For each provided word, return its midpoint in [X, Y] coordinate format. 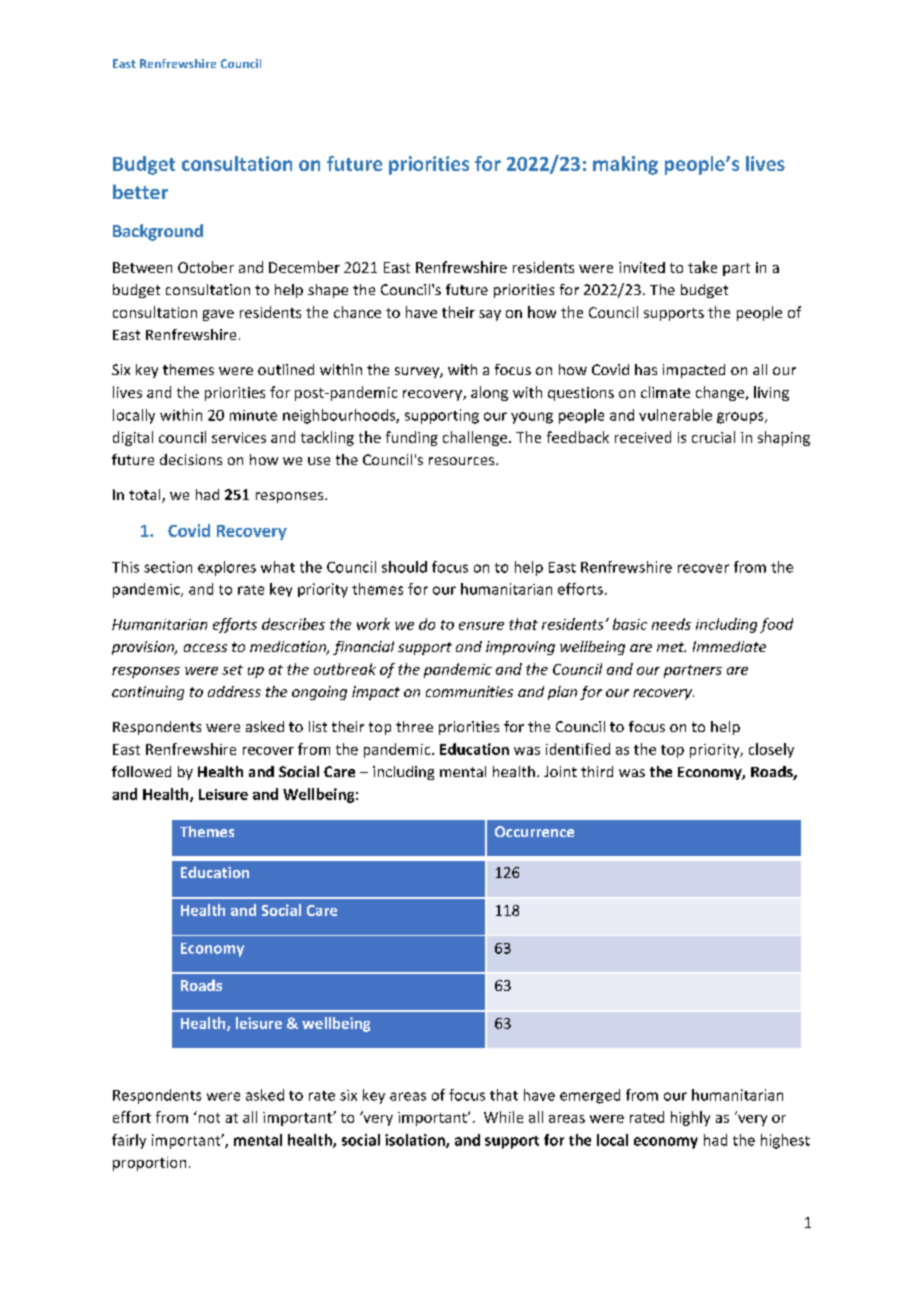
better [140, 191]
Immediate [729, 646]
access [205, 648]
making [625, 165]
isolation [416, 1141]
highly [690, 1118]
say [490, 315]
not [208, 1117]
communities [469, 691]
